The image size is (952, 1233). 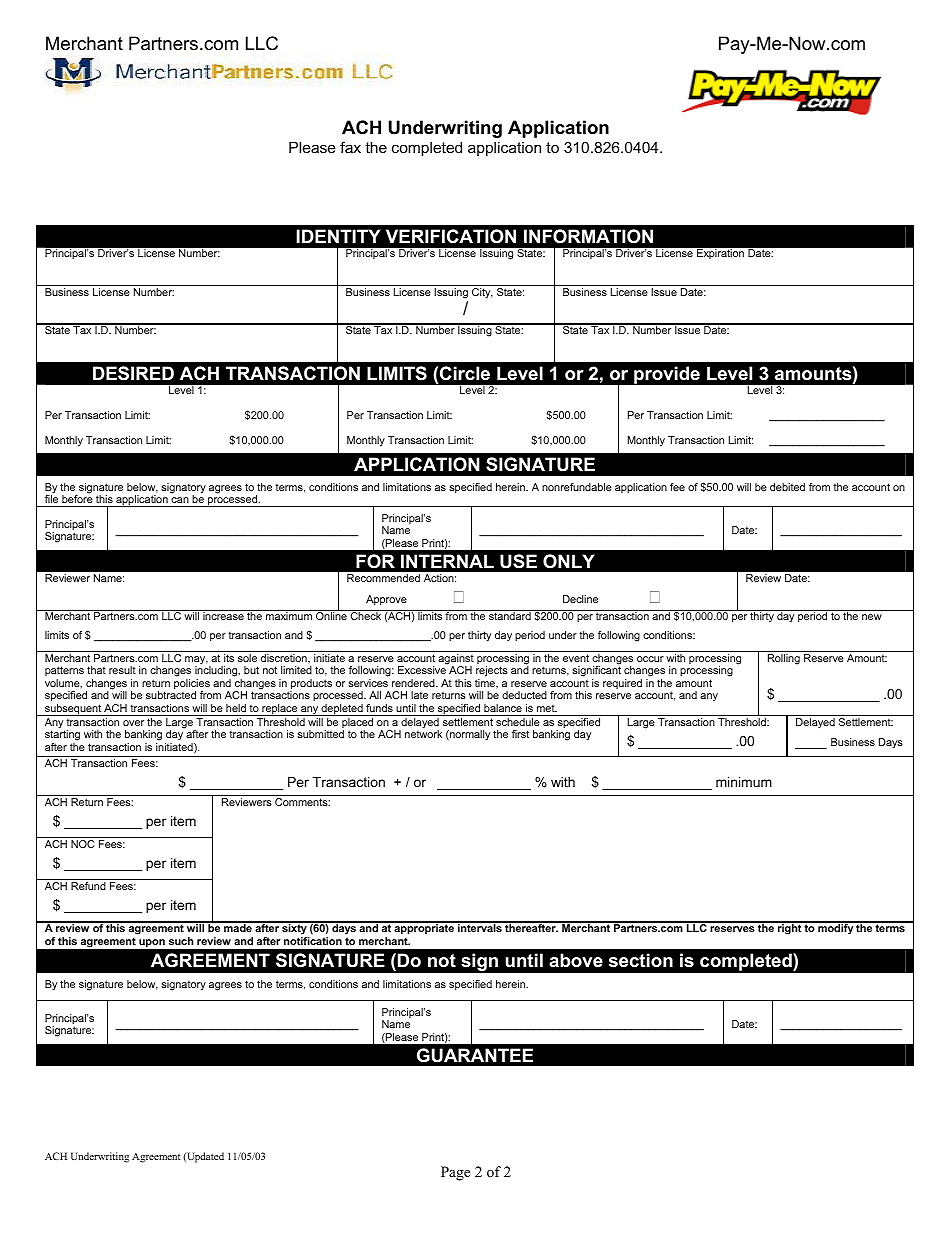 I want to click on VERIFICATION, so click(x=451, y=236).
